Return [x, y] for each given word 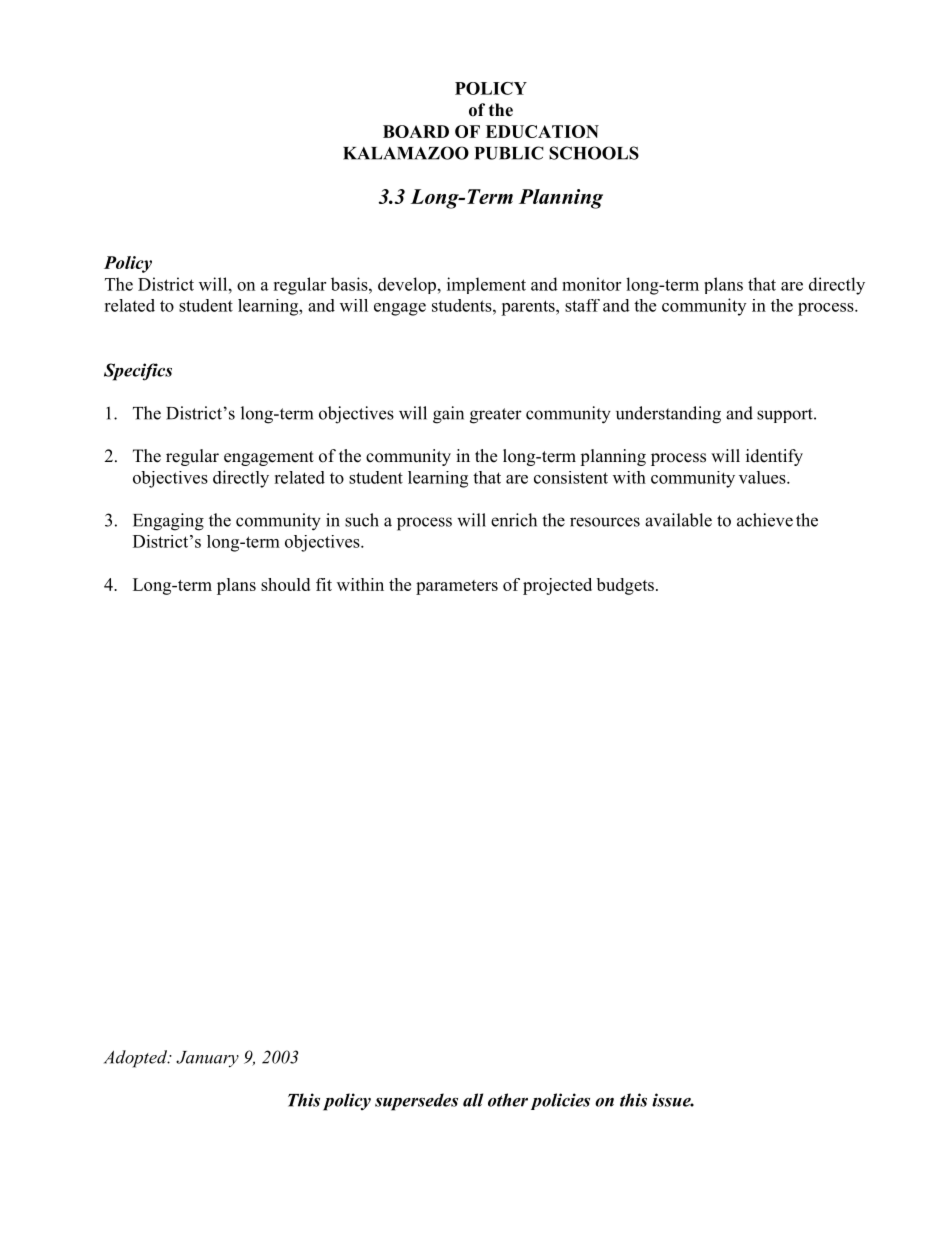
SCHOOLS [594, 153]
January [207, 1059]
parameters [457, 587]
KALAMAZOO [406, 153]
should [285, 584]
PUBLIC [509, 153]
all [473, 1100]
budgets [625, 586]
